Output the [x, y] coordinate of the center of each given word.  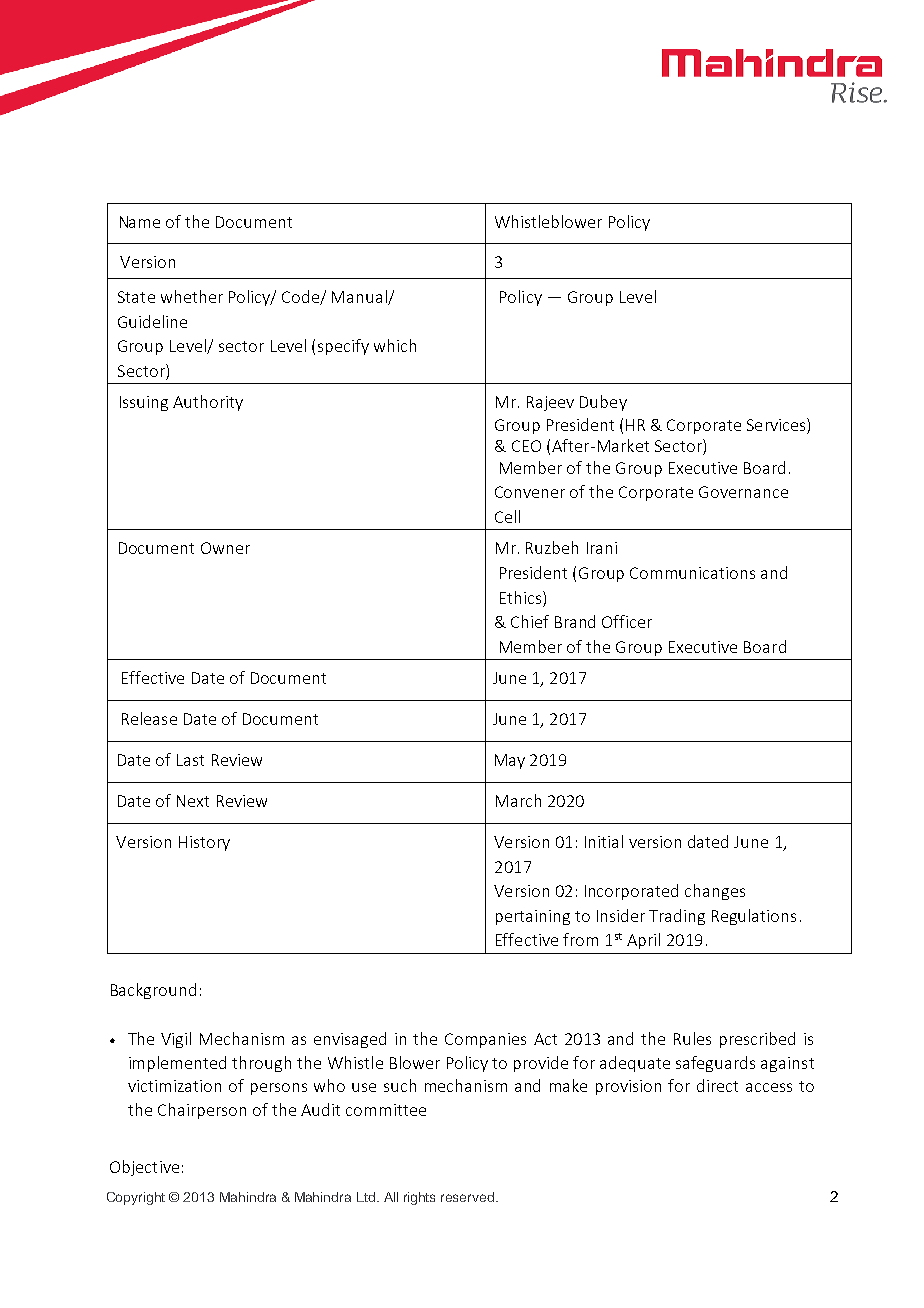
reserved [469, 1197]
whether [192, 296]
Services [777, 426]
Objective [144, 1168]
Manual [360, 297]
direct [717, 1085]
